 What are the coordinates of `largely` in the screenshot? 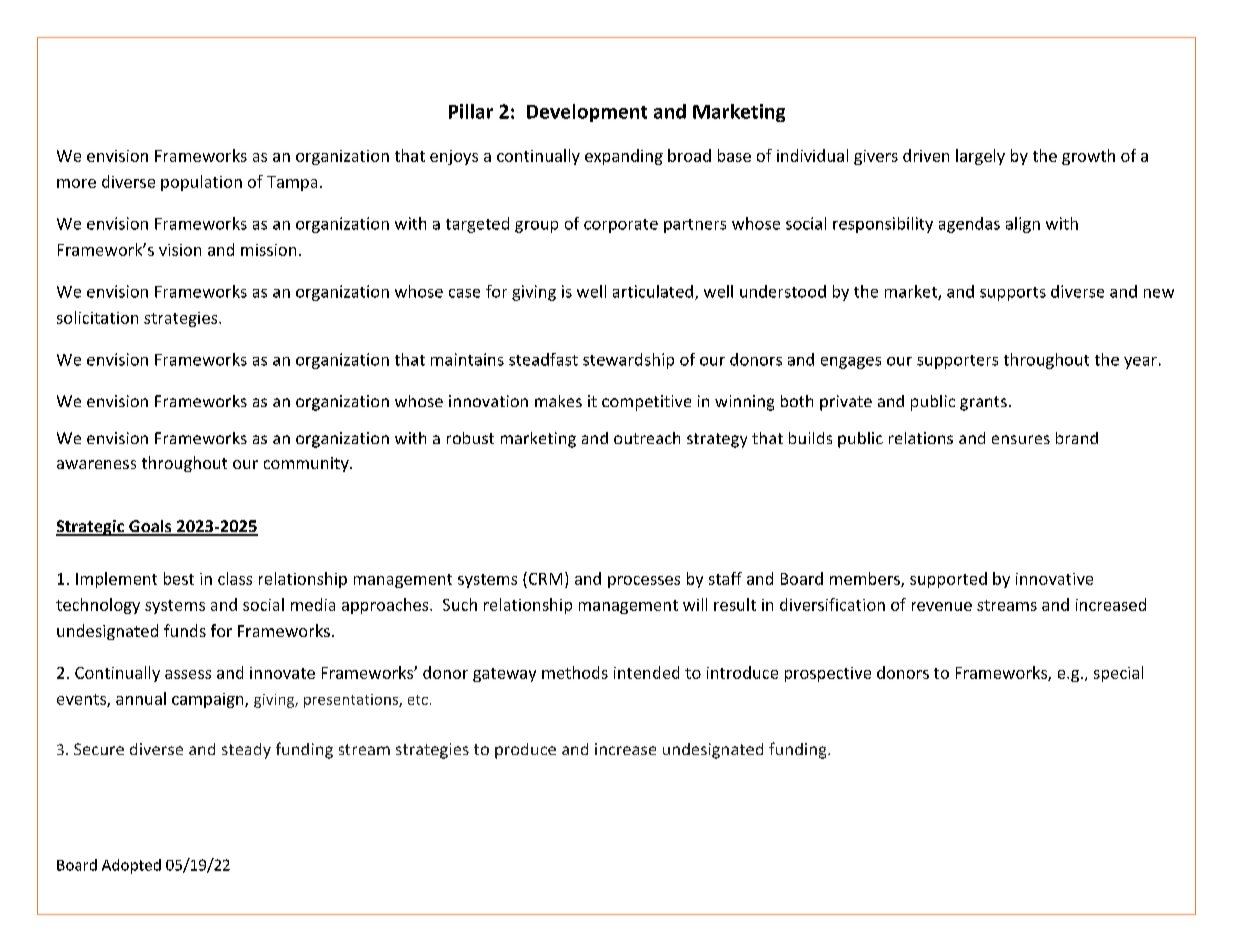 It's located at (980, 157).
